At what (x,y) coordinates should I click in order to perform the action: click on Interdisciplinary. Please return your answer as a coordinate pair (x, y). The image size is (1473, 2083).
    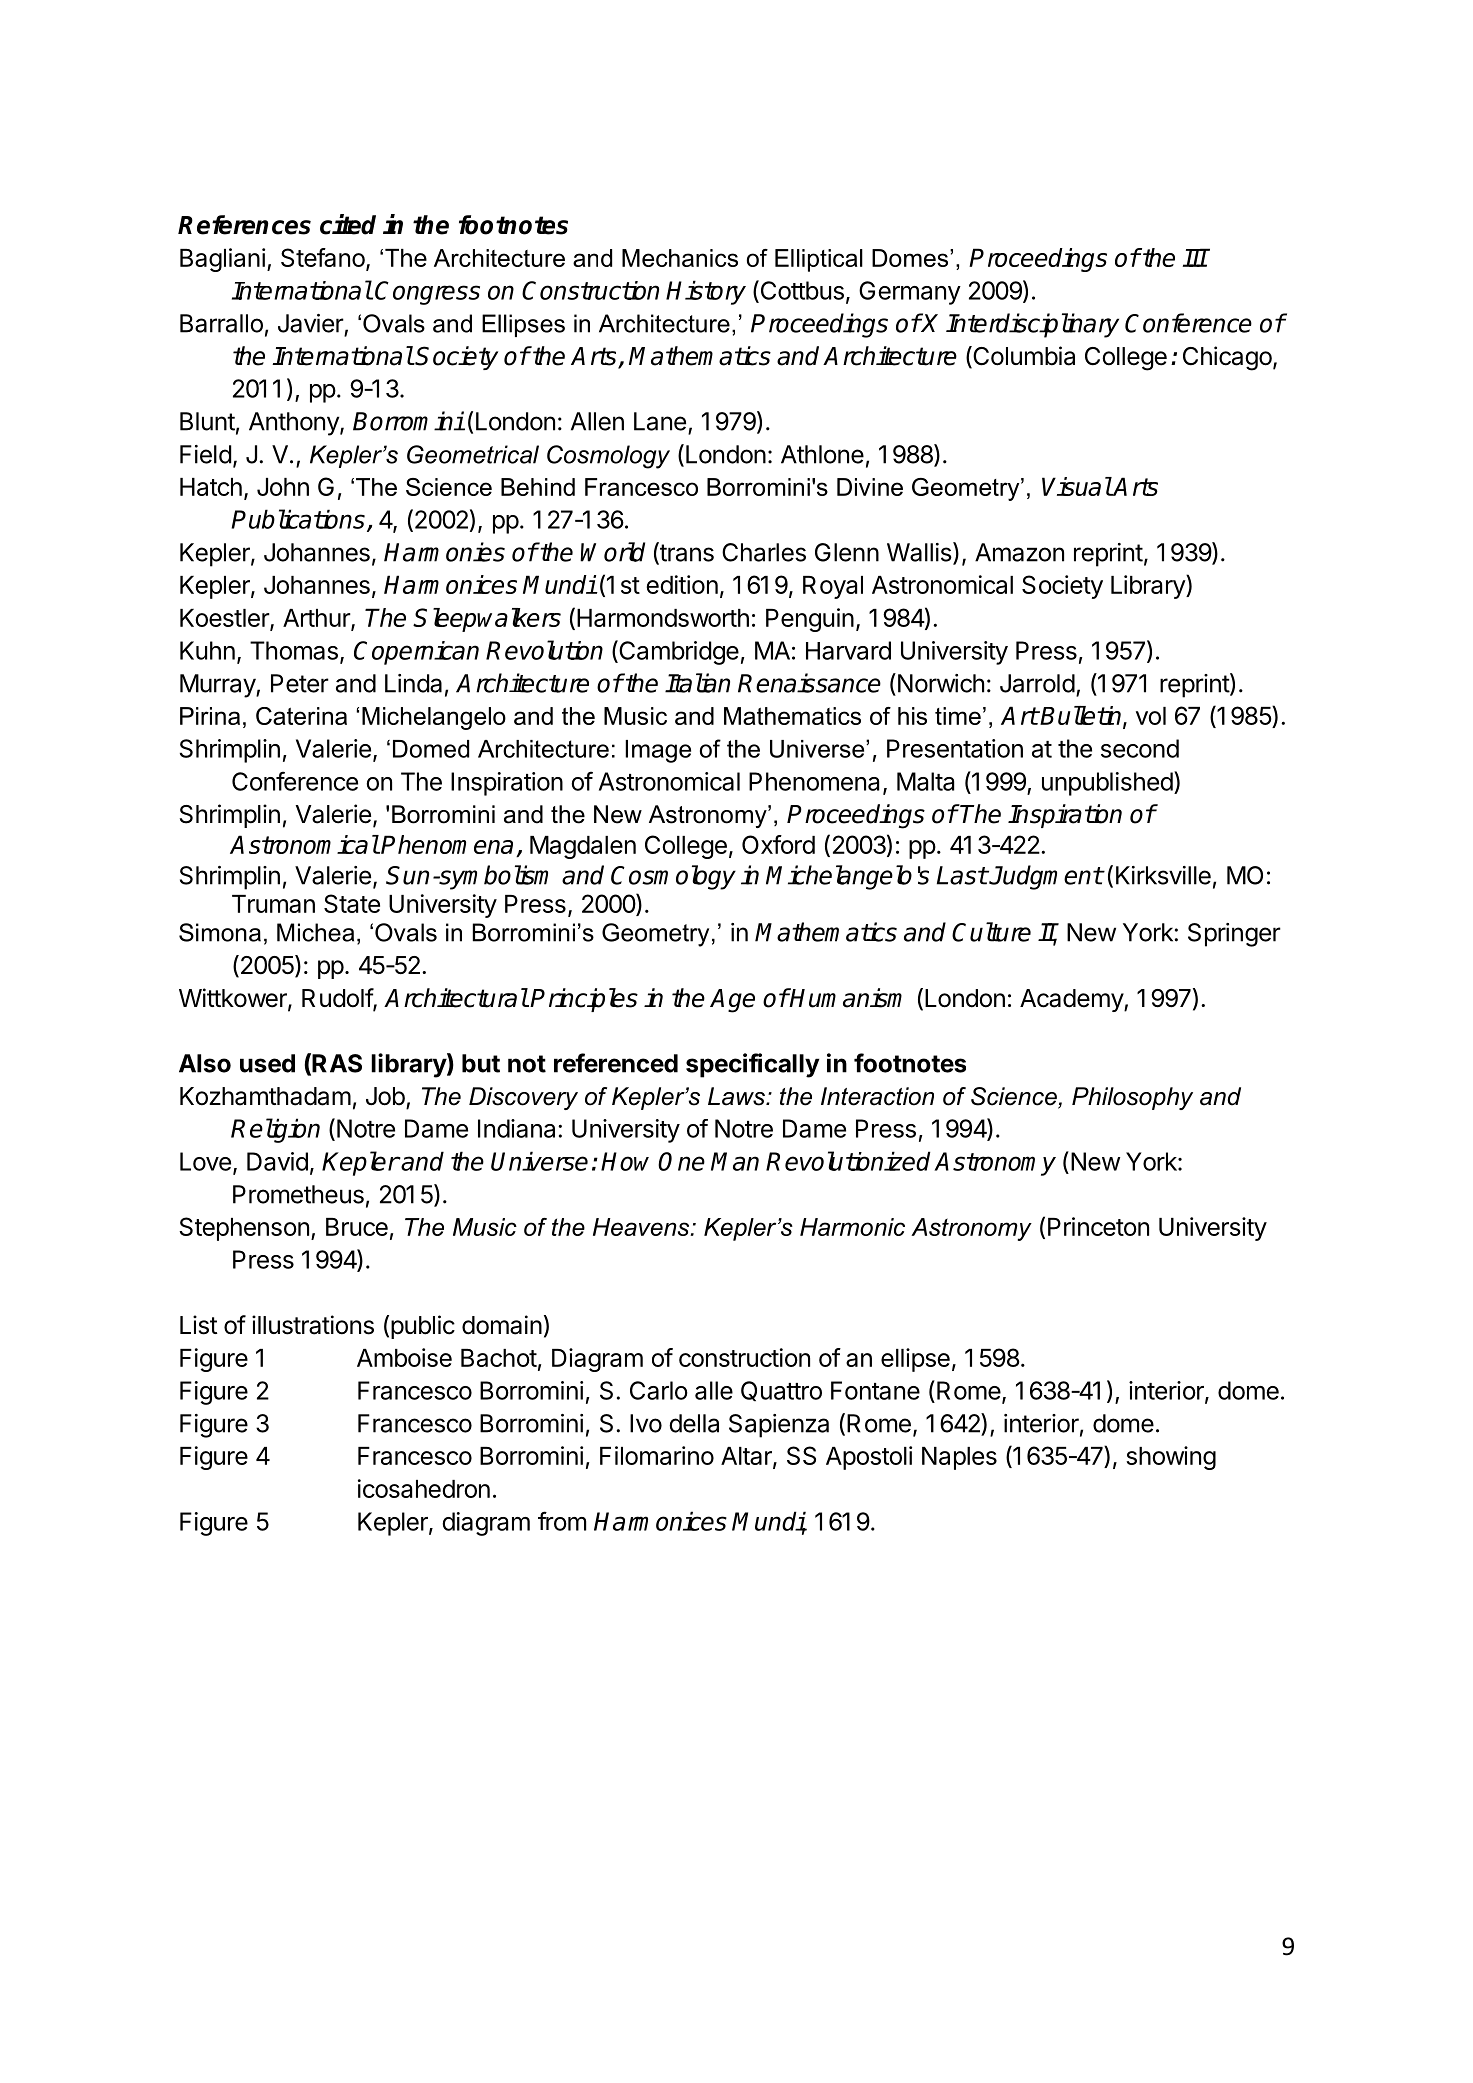
    Looking at the image, I should click on (1032, 325).
